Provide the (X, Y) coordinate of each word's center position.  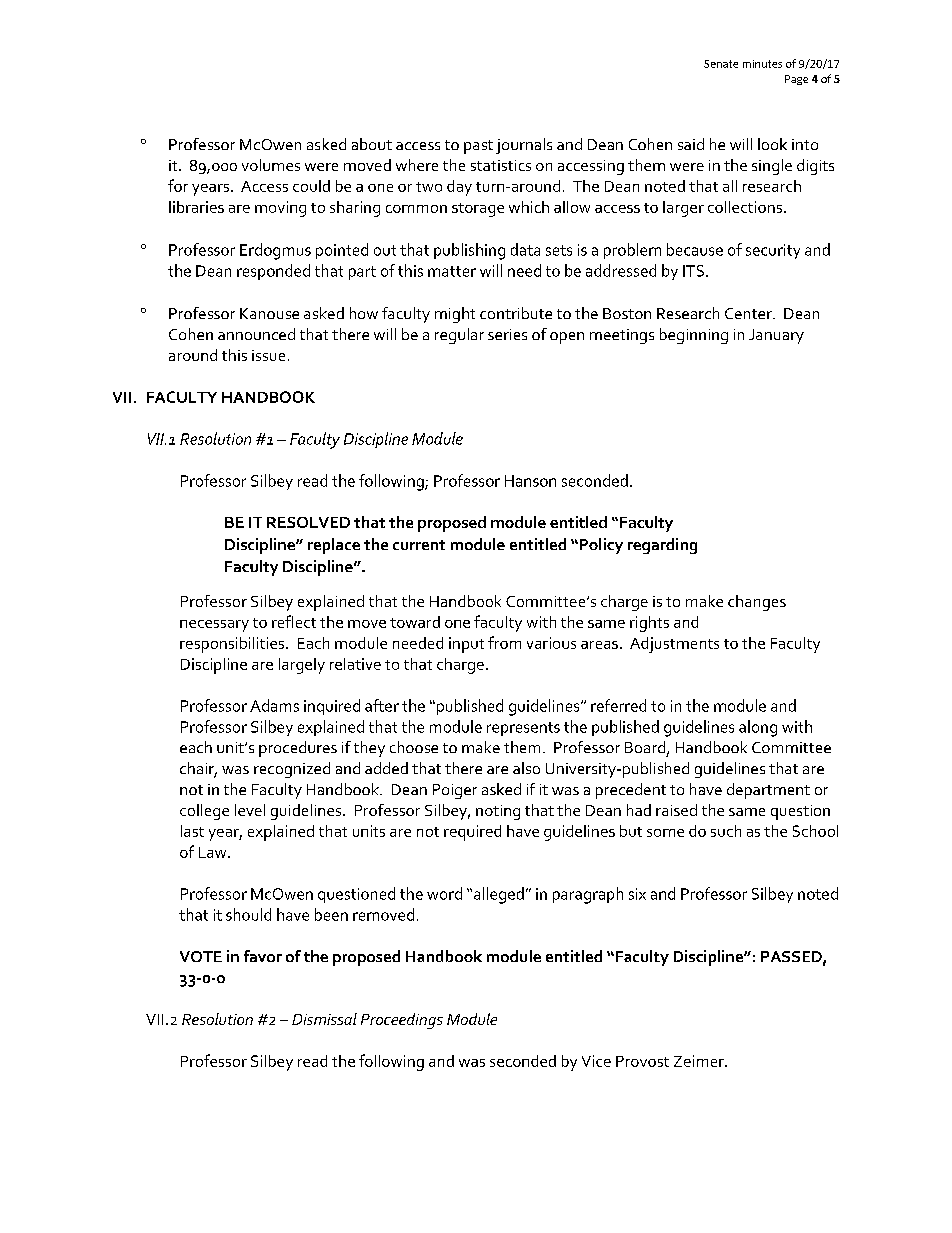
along (758, 728)
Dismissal (324, 1019)
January (776, 336)
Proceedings (402, 1021)
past (478, 147)
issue (268, 355)
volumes (271, 165)
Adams (274, 705)
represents (523, 729)
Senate (721, 64)
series (507, 334)
